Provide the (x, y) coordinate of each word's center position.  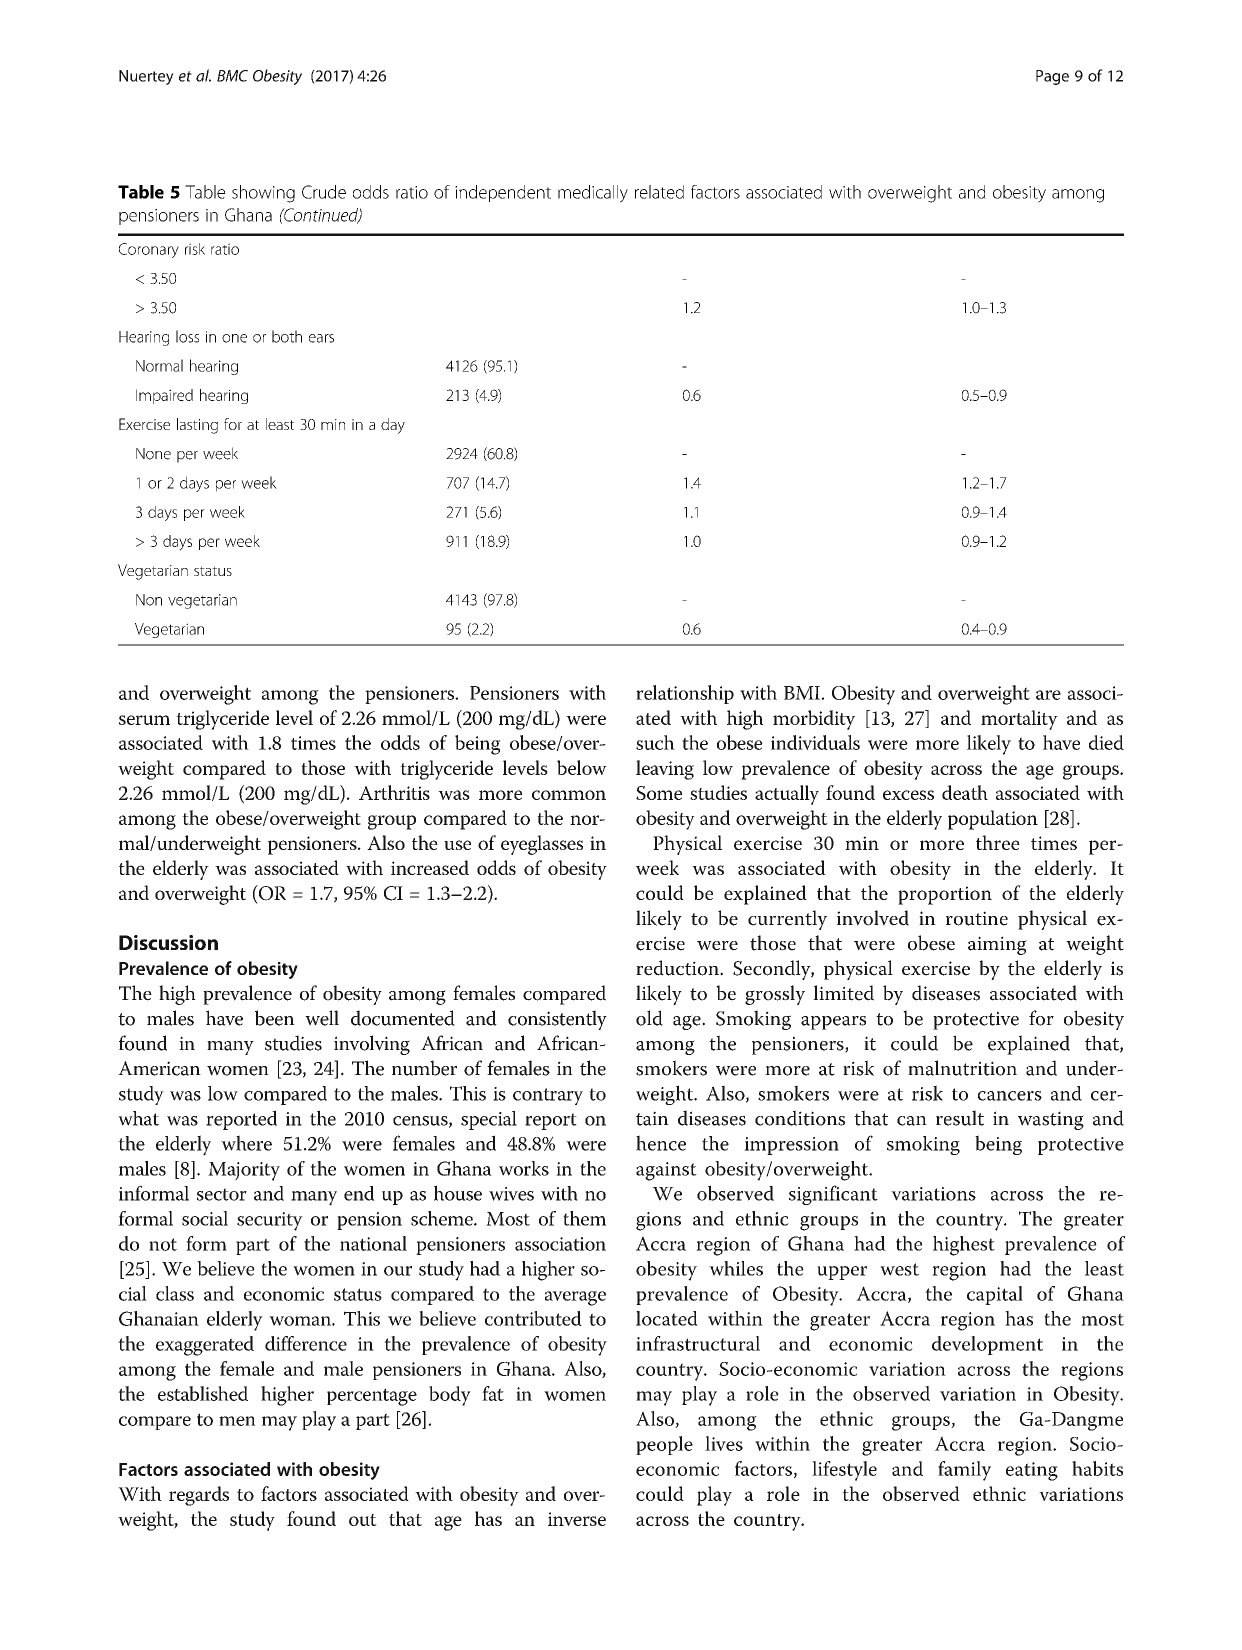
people (664, 1445)
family (964, 1471)
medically (593, 194)
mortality (1019, 720)
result (960, 1118)
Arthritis (394, 792)
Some (659, 793)
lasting (197, 426)
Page (1052, 77)
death (965, 792)
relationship (685, 694)
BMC (232, 76)
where (246, 1143)
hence (661, 1143)
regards (199, 1496)
